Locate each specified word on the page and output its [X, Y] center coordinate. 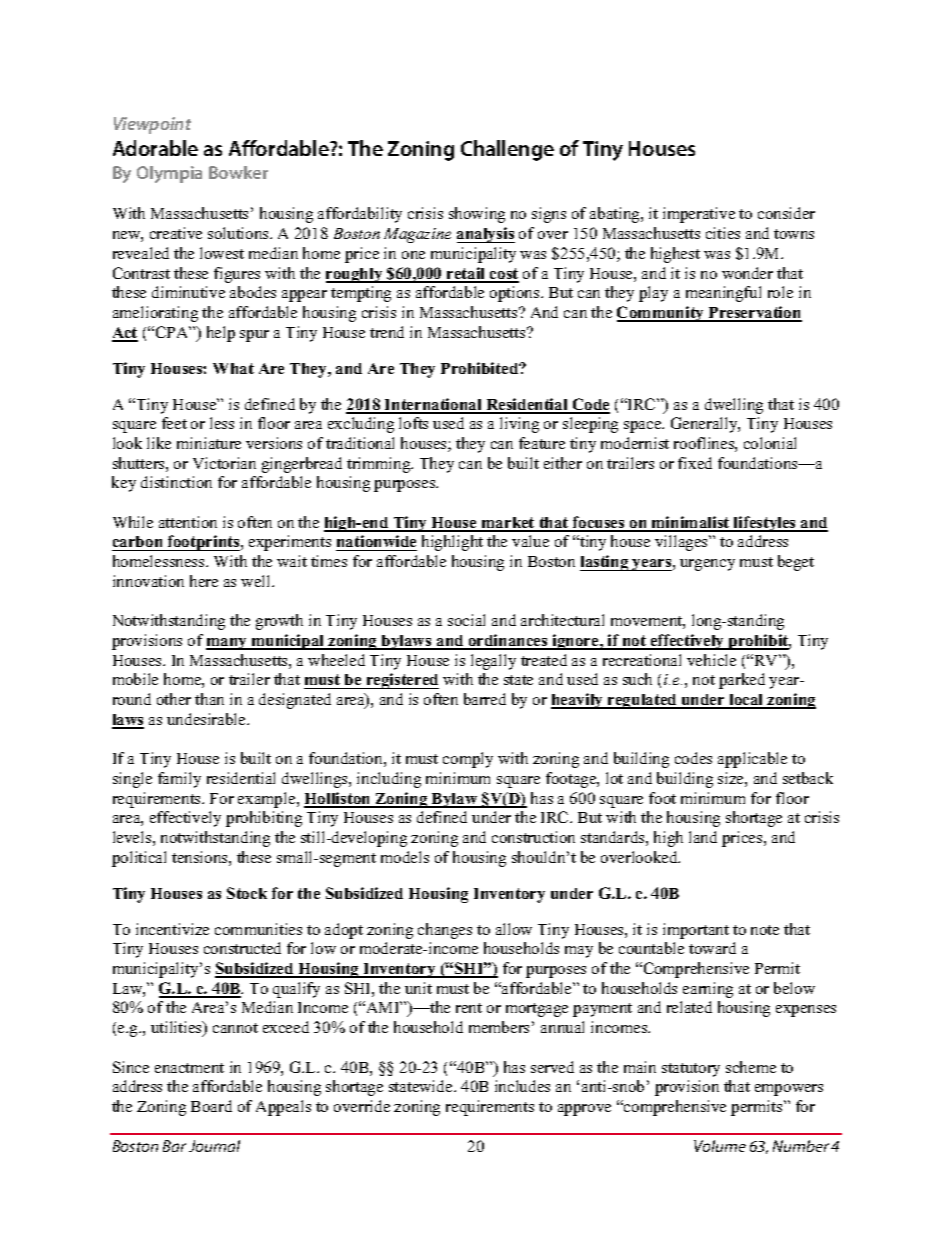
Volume [720, 1146]
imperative [699, 215]
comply [468, 760]
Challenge [507, 150]
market [508, 524]
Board [211, 1106]
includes [522, 1086]
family [179, 780]
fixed [695, 463]
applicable [752, 760]
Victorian [224, 463]
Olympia [169, 174]
